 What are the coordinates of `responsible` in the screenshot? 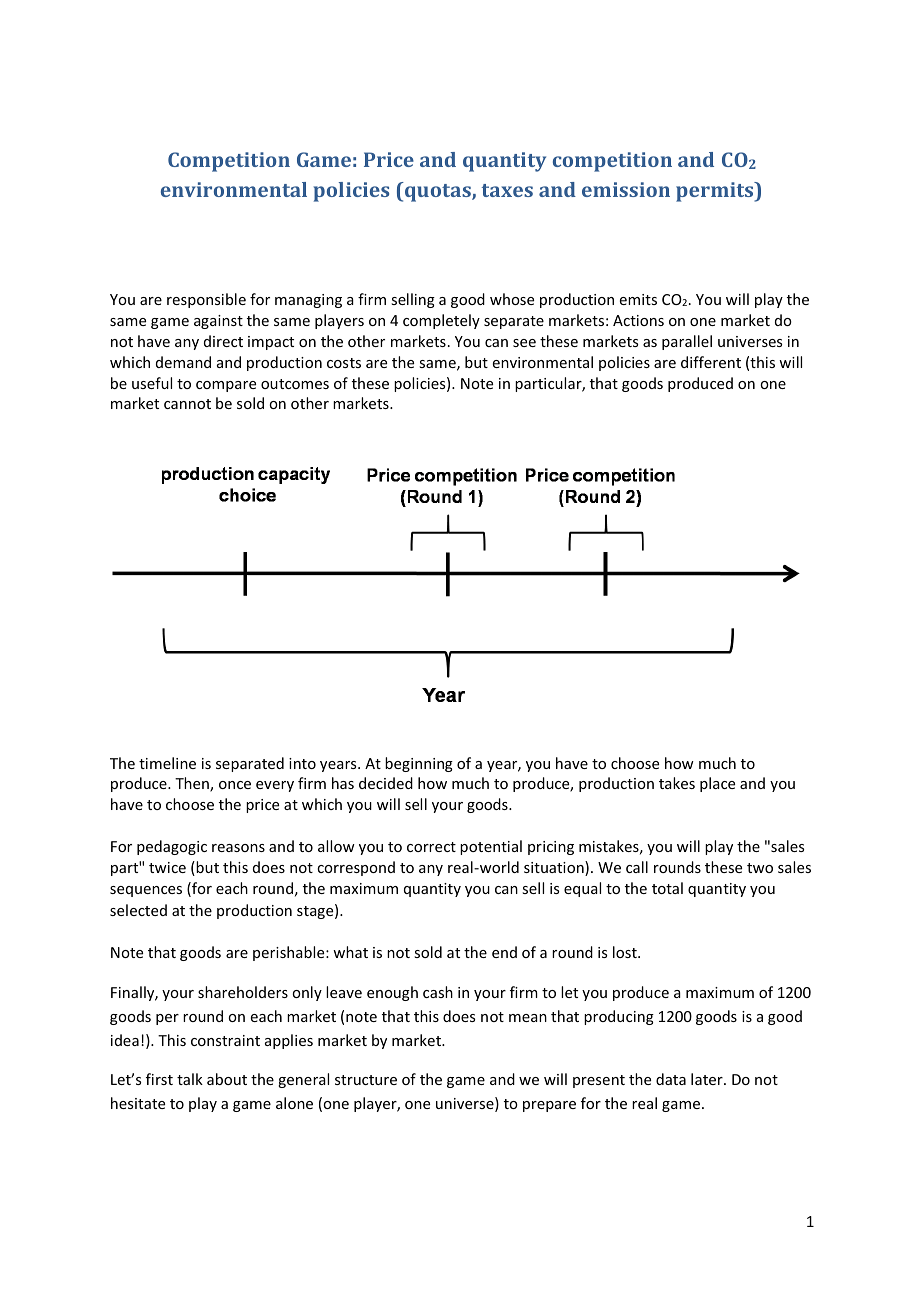 It's located at (206, 300).
